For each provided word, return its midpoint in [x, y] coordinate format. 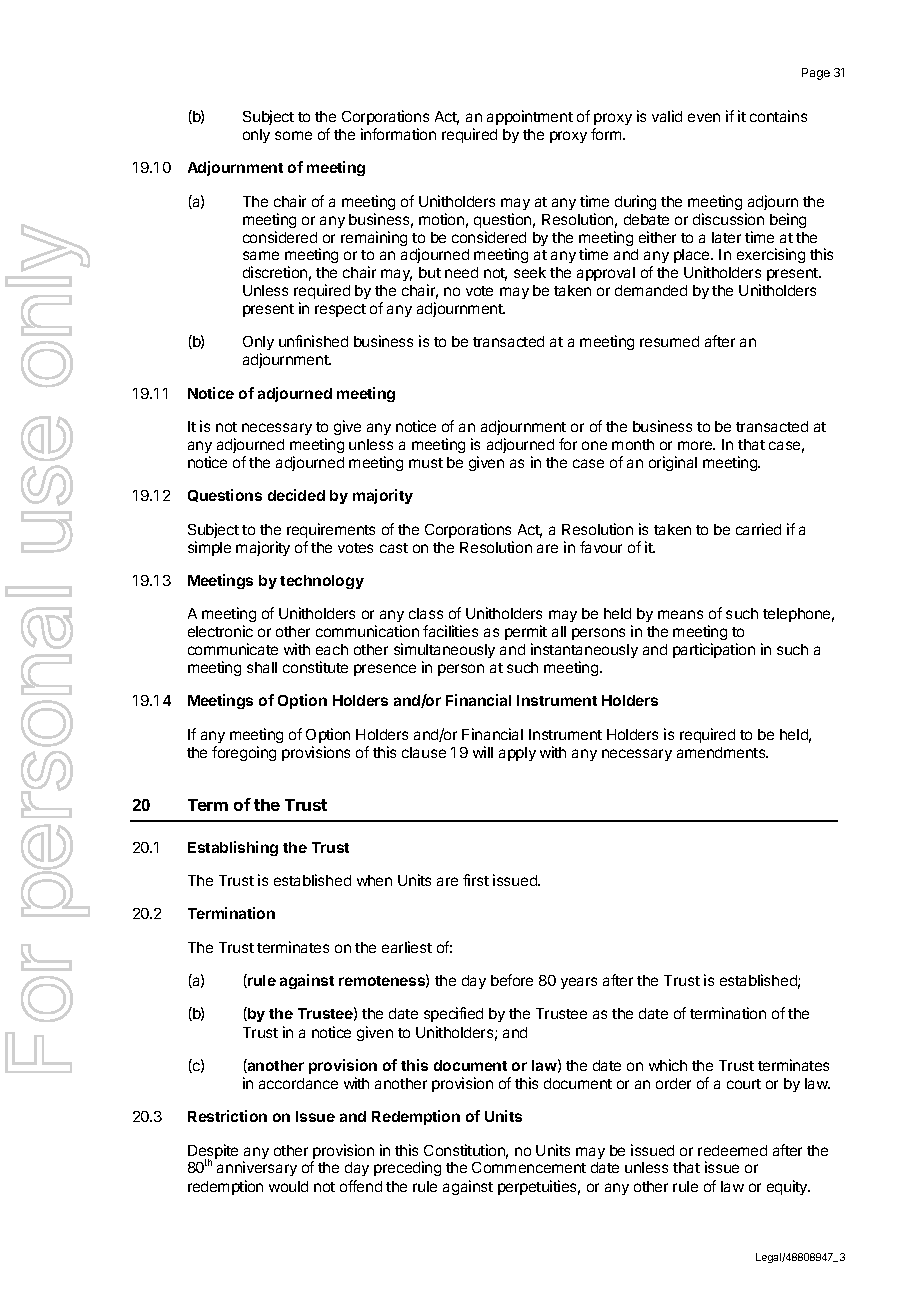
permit [526, 632]
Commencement [529, 1167]
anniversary [257, 1168]
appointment [530, 117]
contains [778, 116]
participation [714, 650]
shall [262, 667]
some [293, 135]
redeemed [732, 1150]
